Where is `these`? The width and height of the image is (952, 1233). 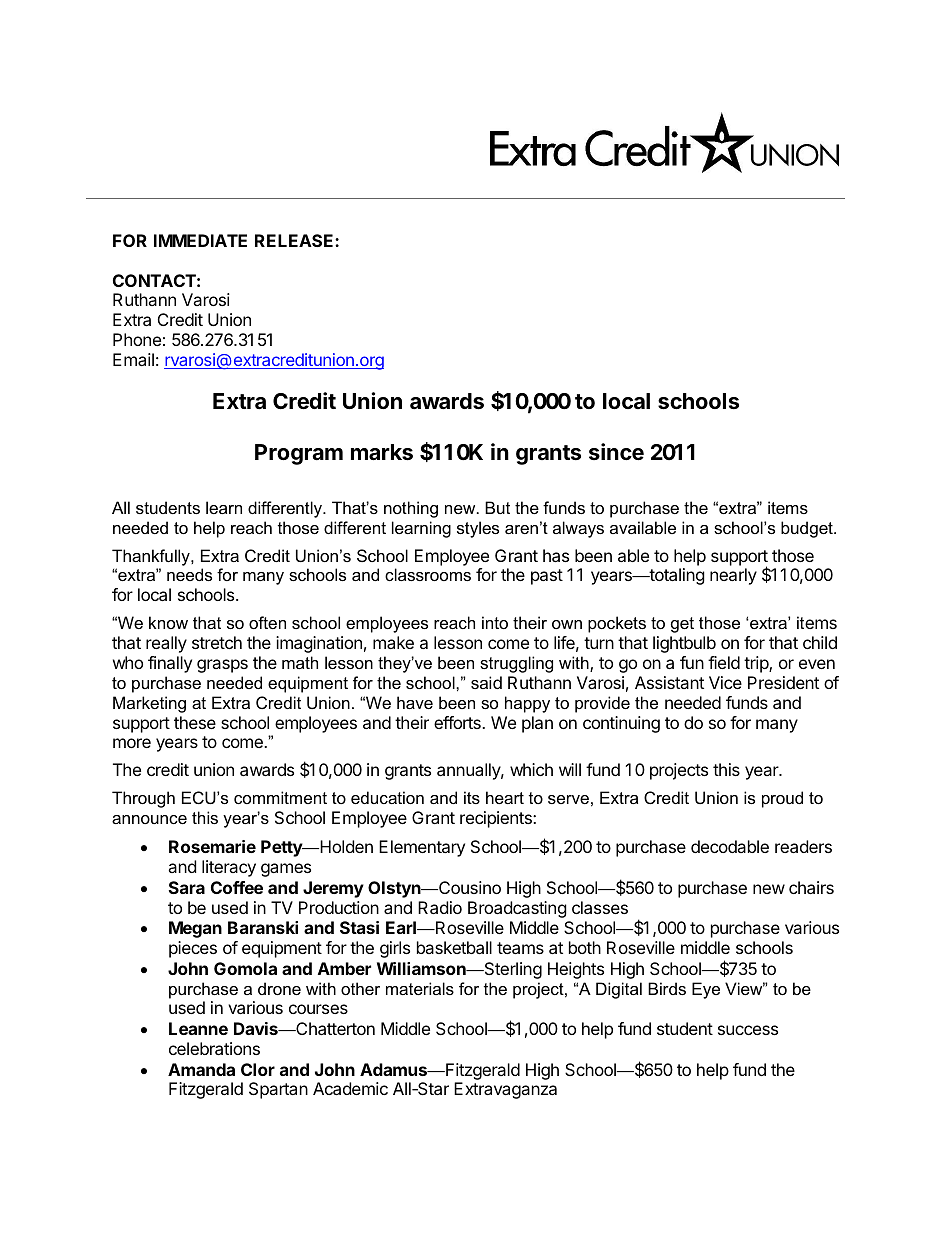
these is located at coordinates (195, 722).
